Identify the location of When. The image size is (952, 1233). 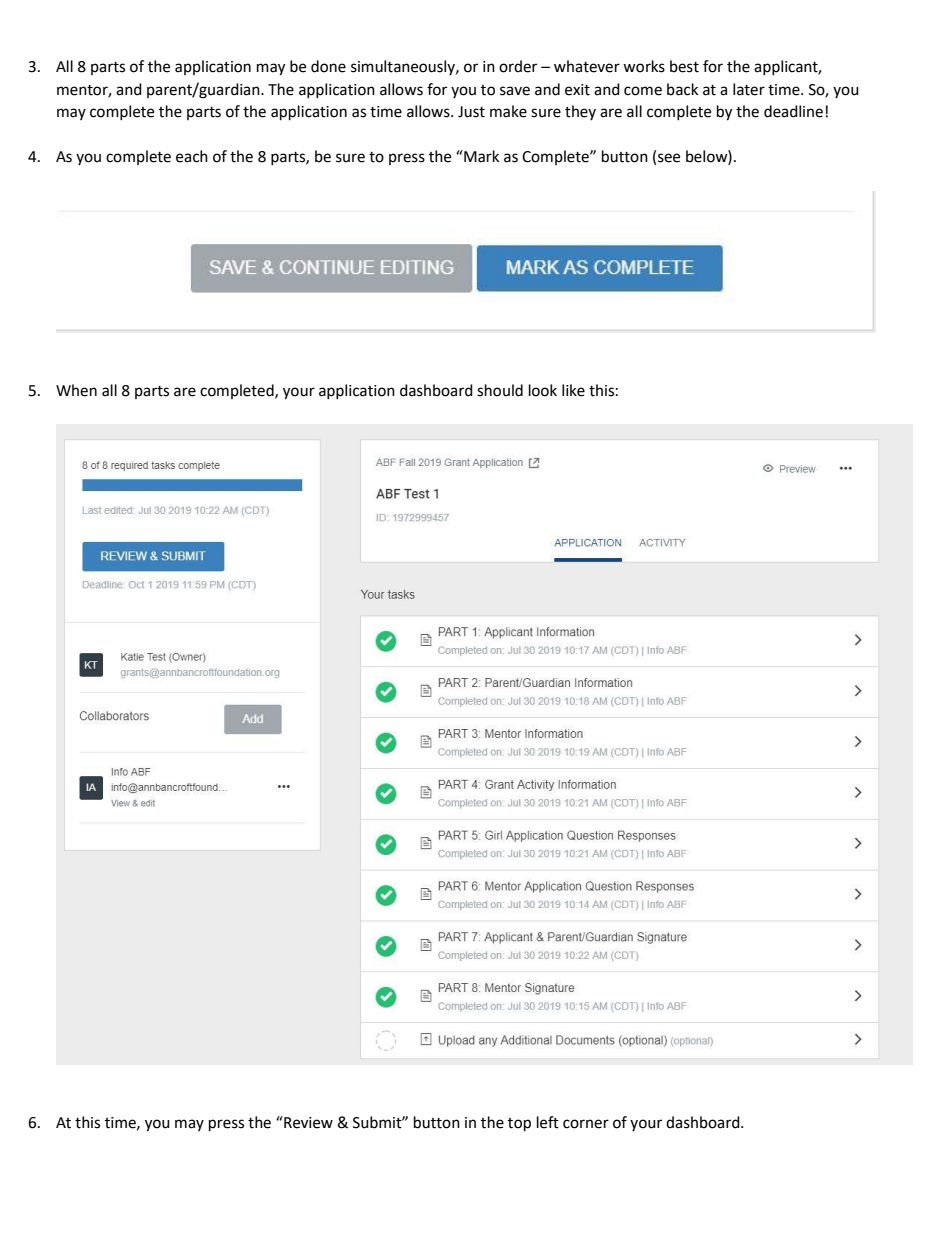
(76, 390).
